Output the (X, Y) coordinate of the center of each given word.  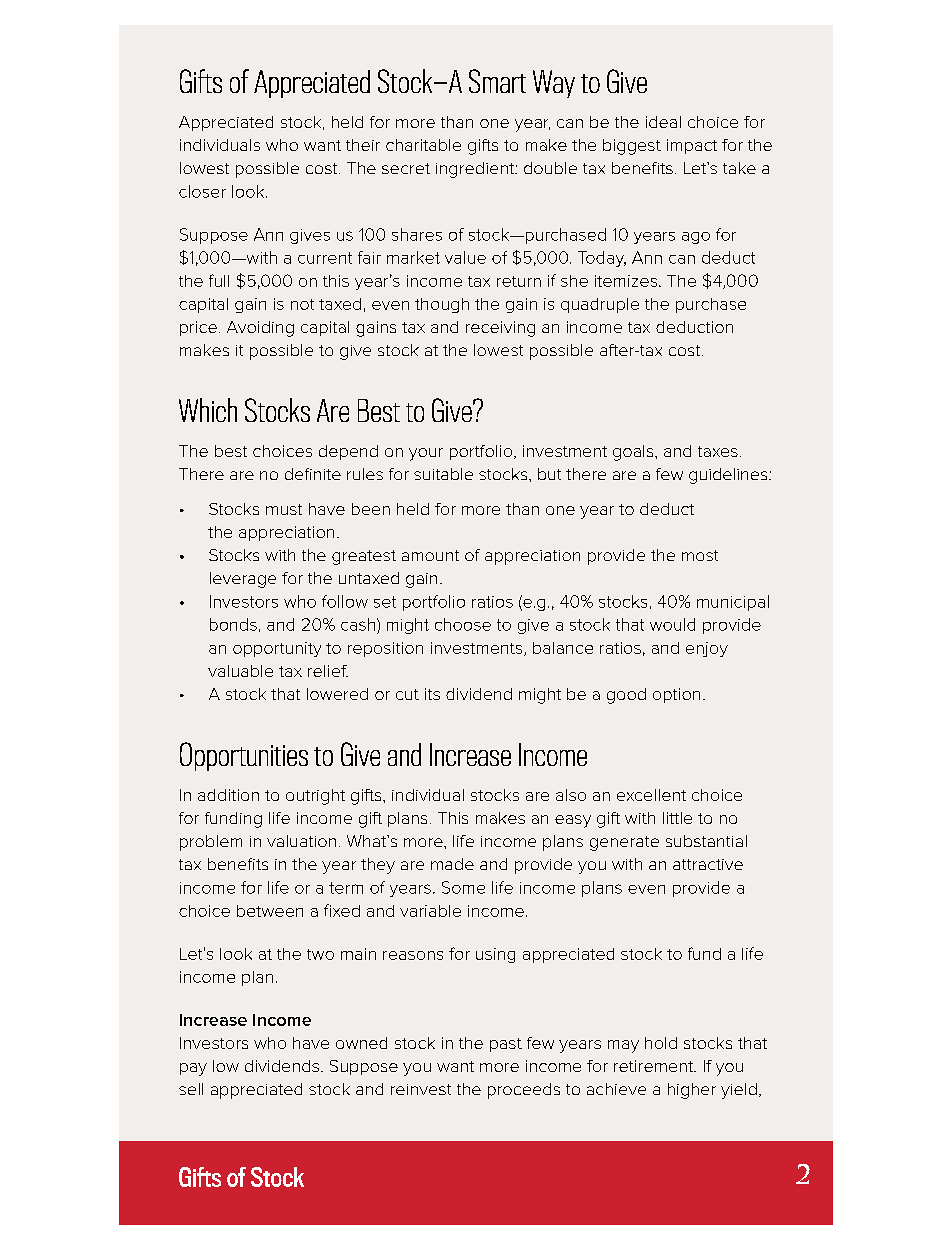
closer (202, 191)
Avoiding (260, 329)
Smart (497, 81)
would (672, 624)
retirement (655, 1066)
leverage (243, 580)
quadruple (600, 305)
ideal (663, 122)
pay (193, 1069)
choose (463, 624)
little (677, 818)
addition (228, 795)
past (506, 1045)
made (452, 864)
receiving (500, 329)
